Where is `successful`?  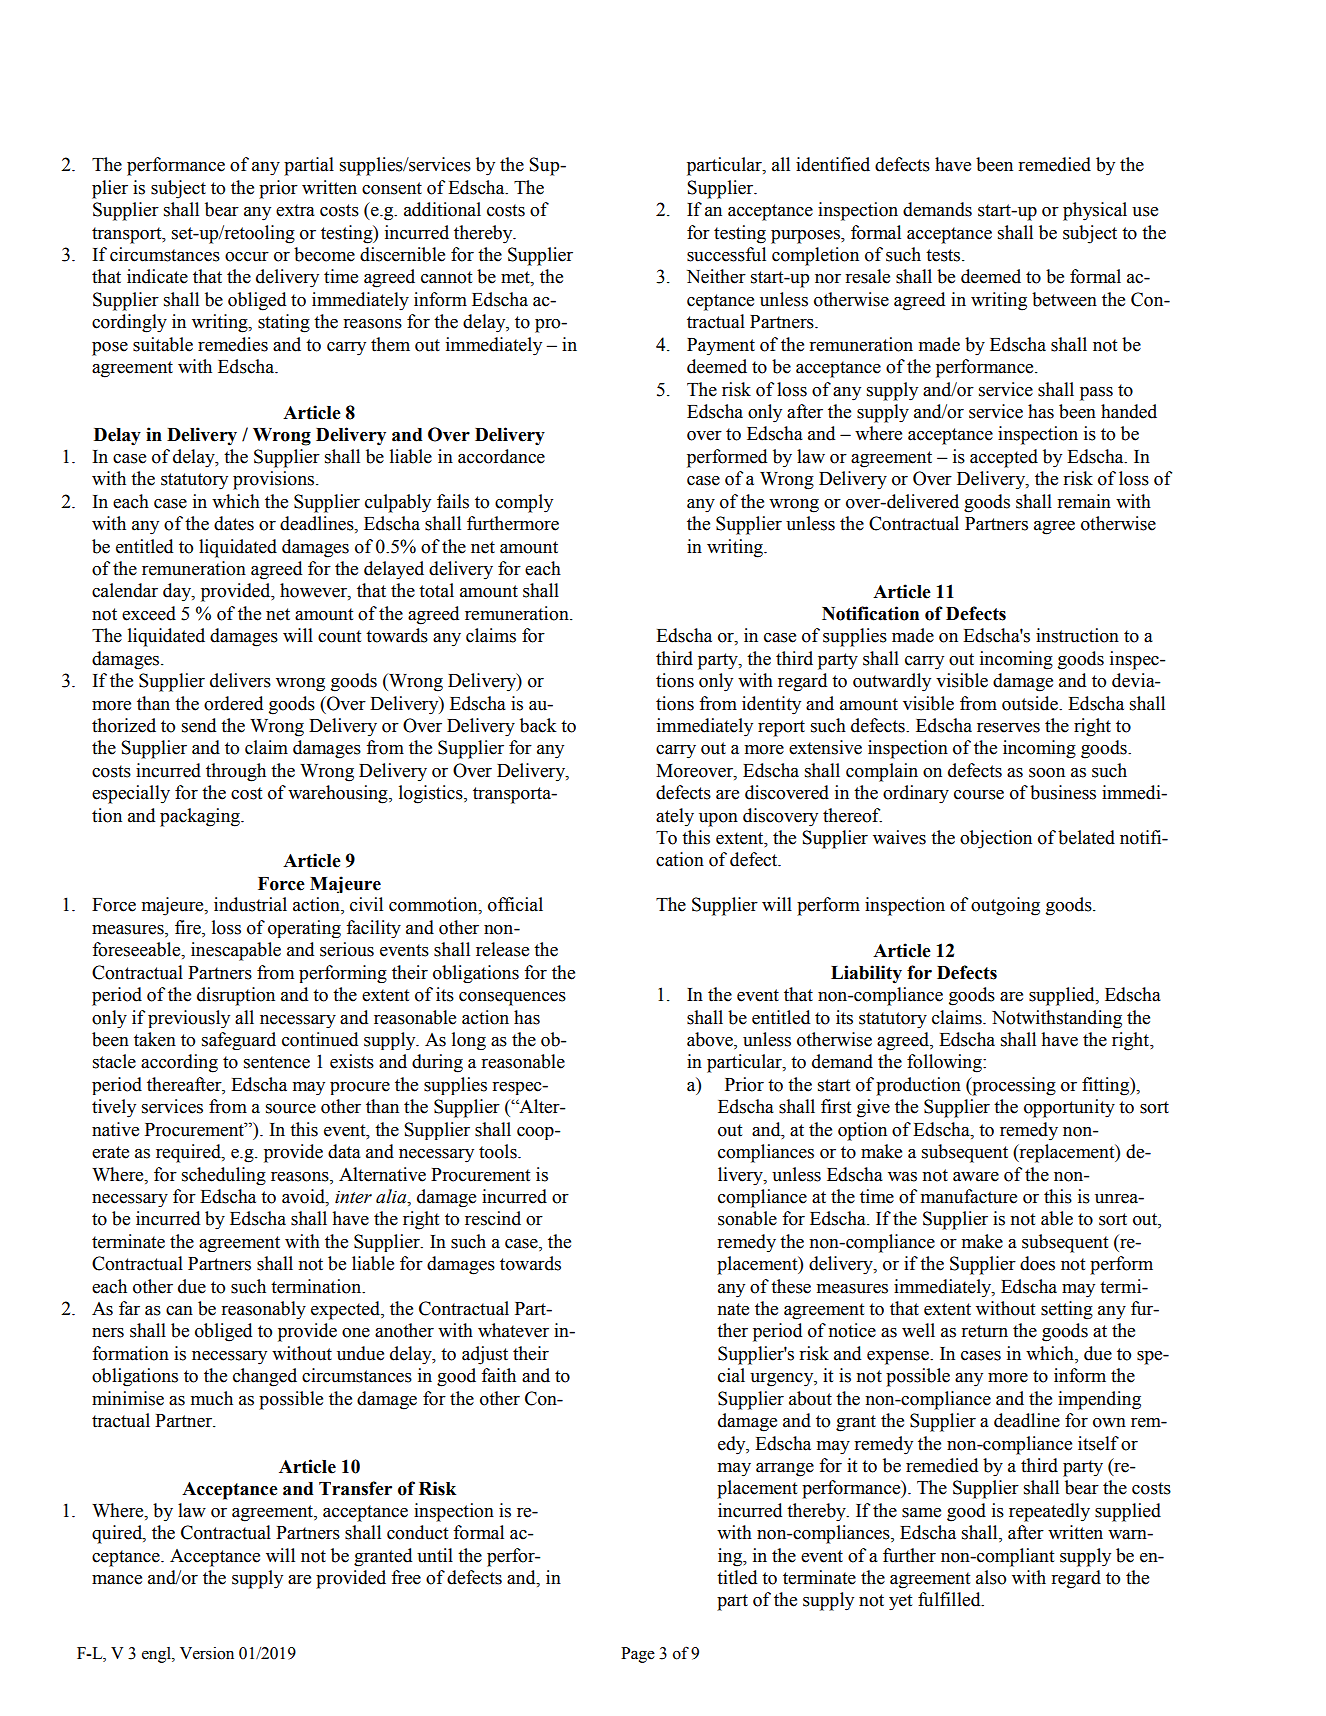 successful is located at coordinates (726, 254).
